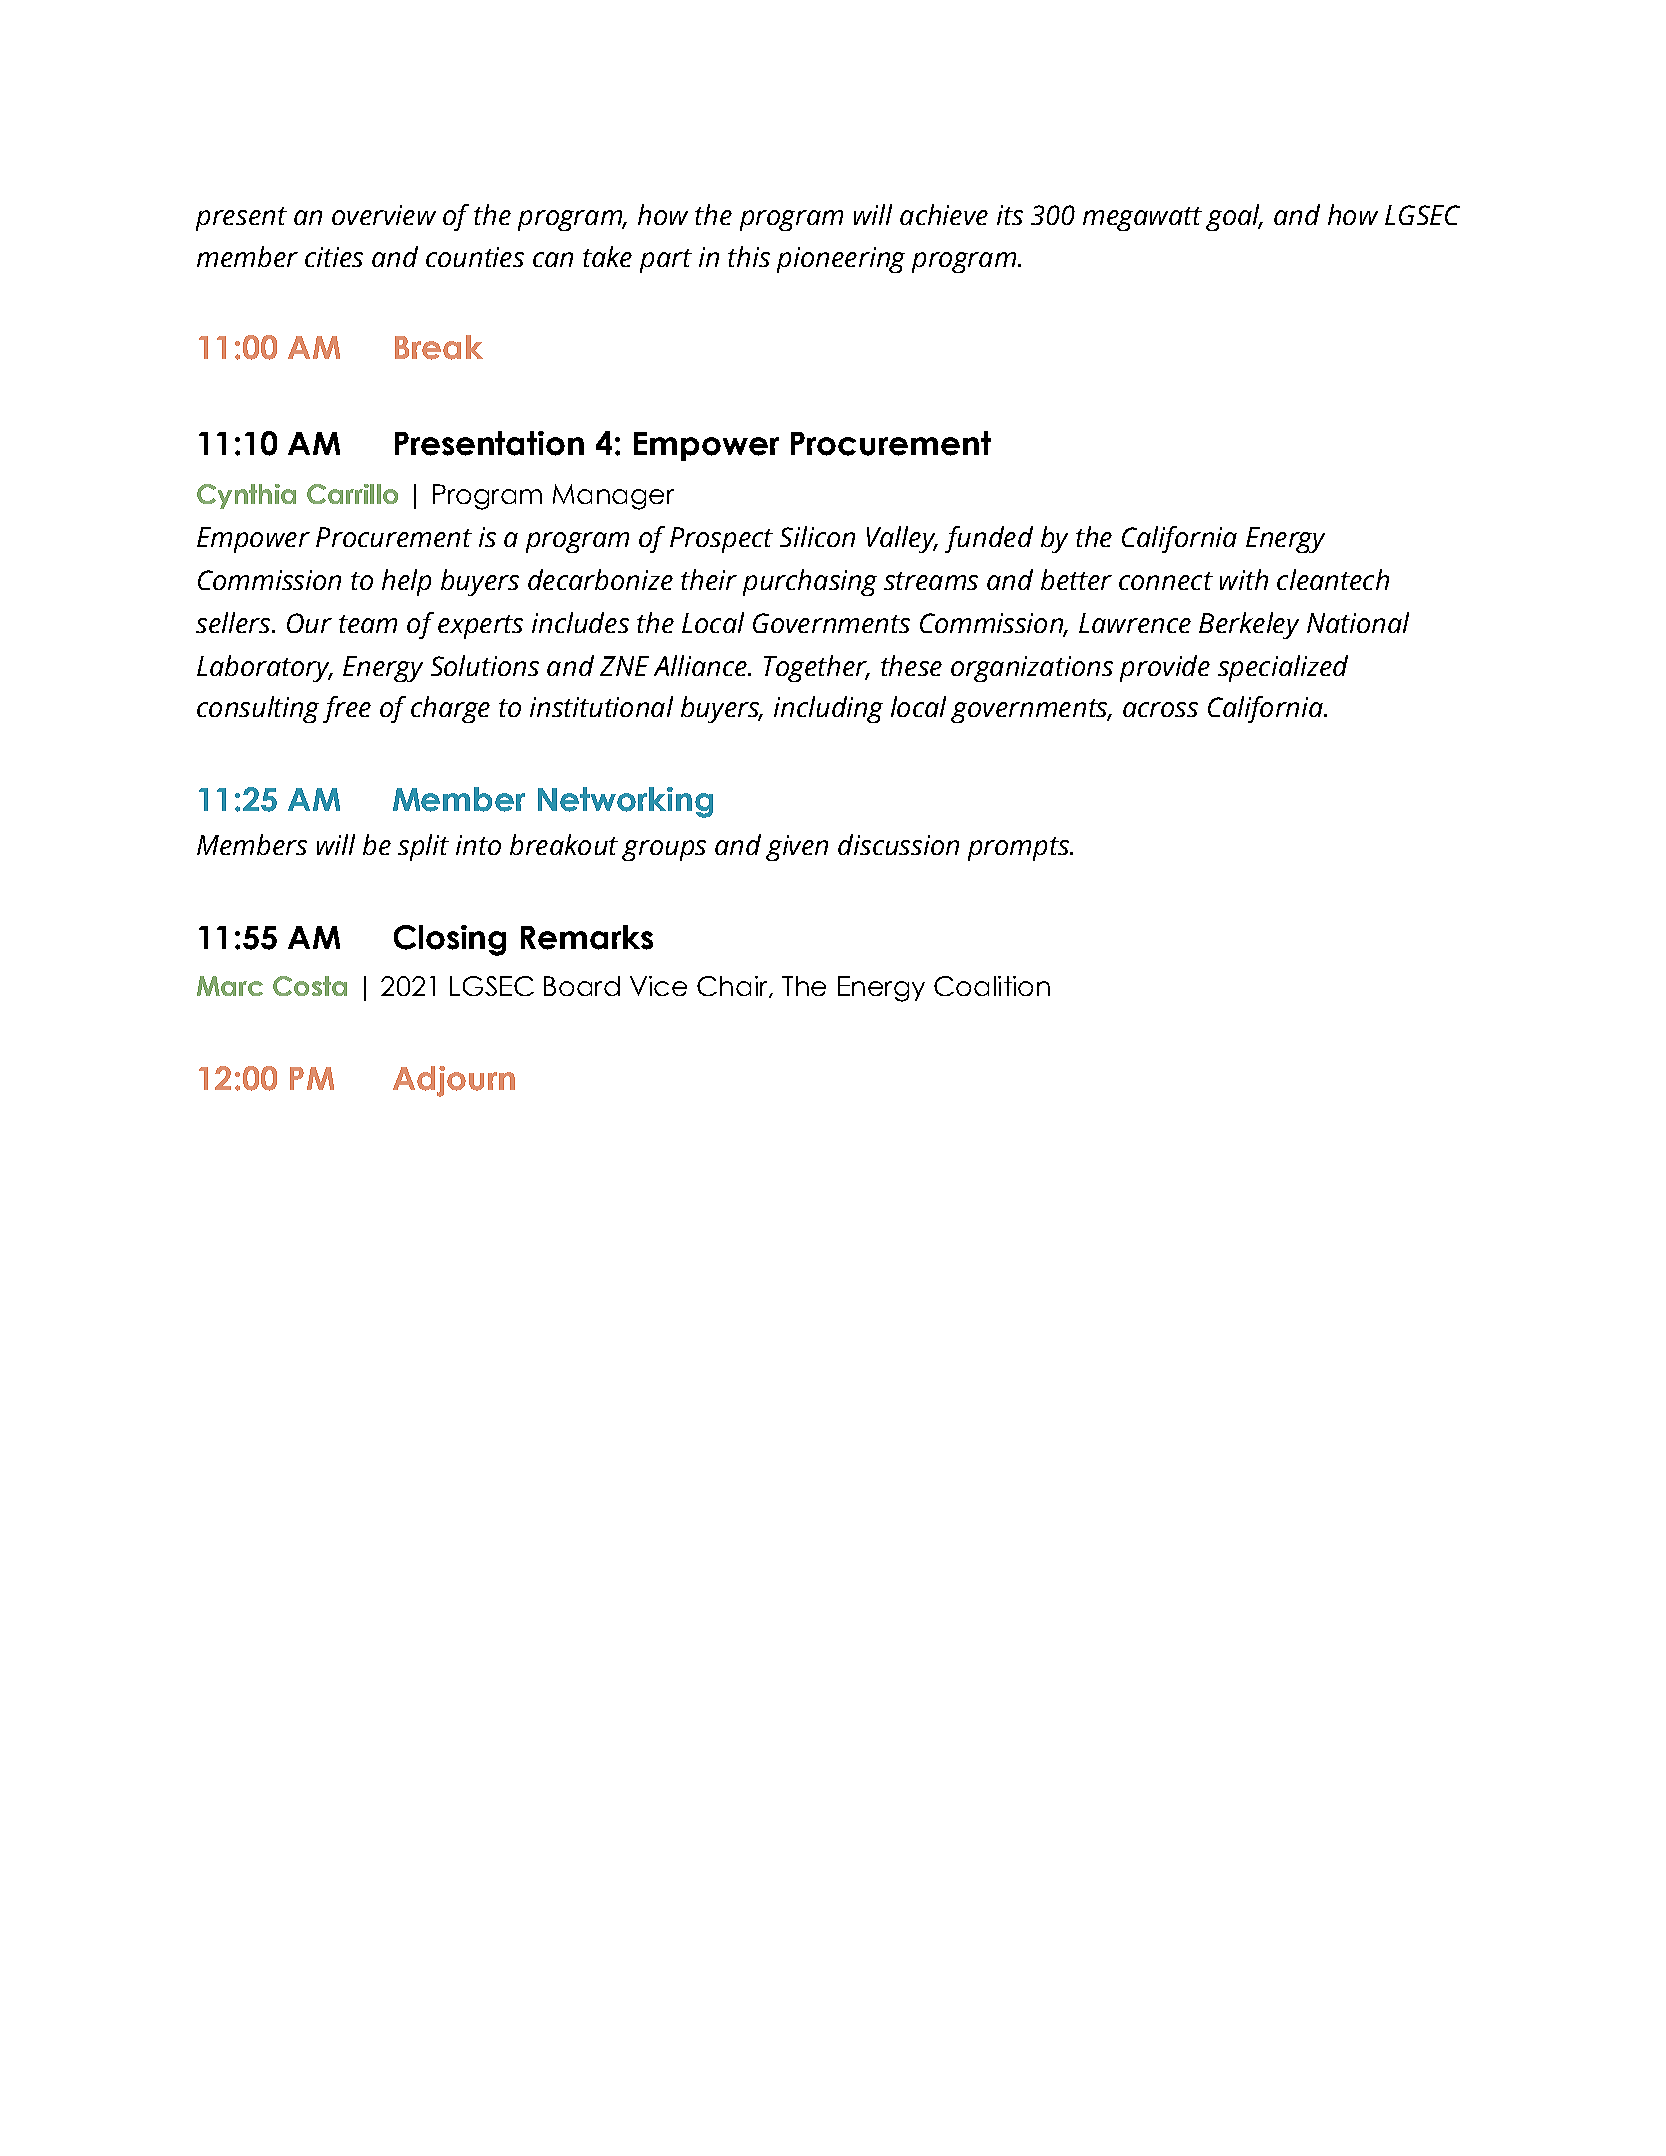 This screenshot has width=1666, height=2156. I want to click on goal, so click(1234, 217).
